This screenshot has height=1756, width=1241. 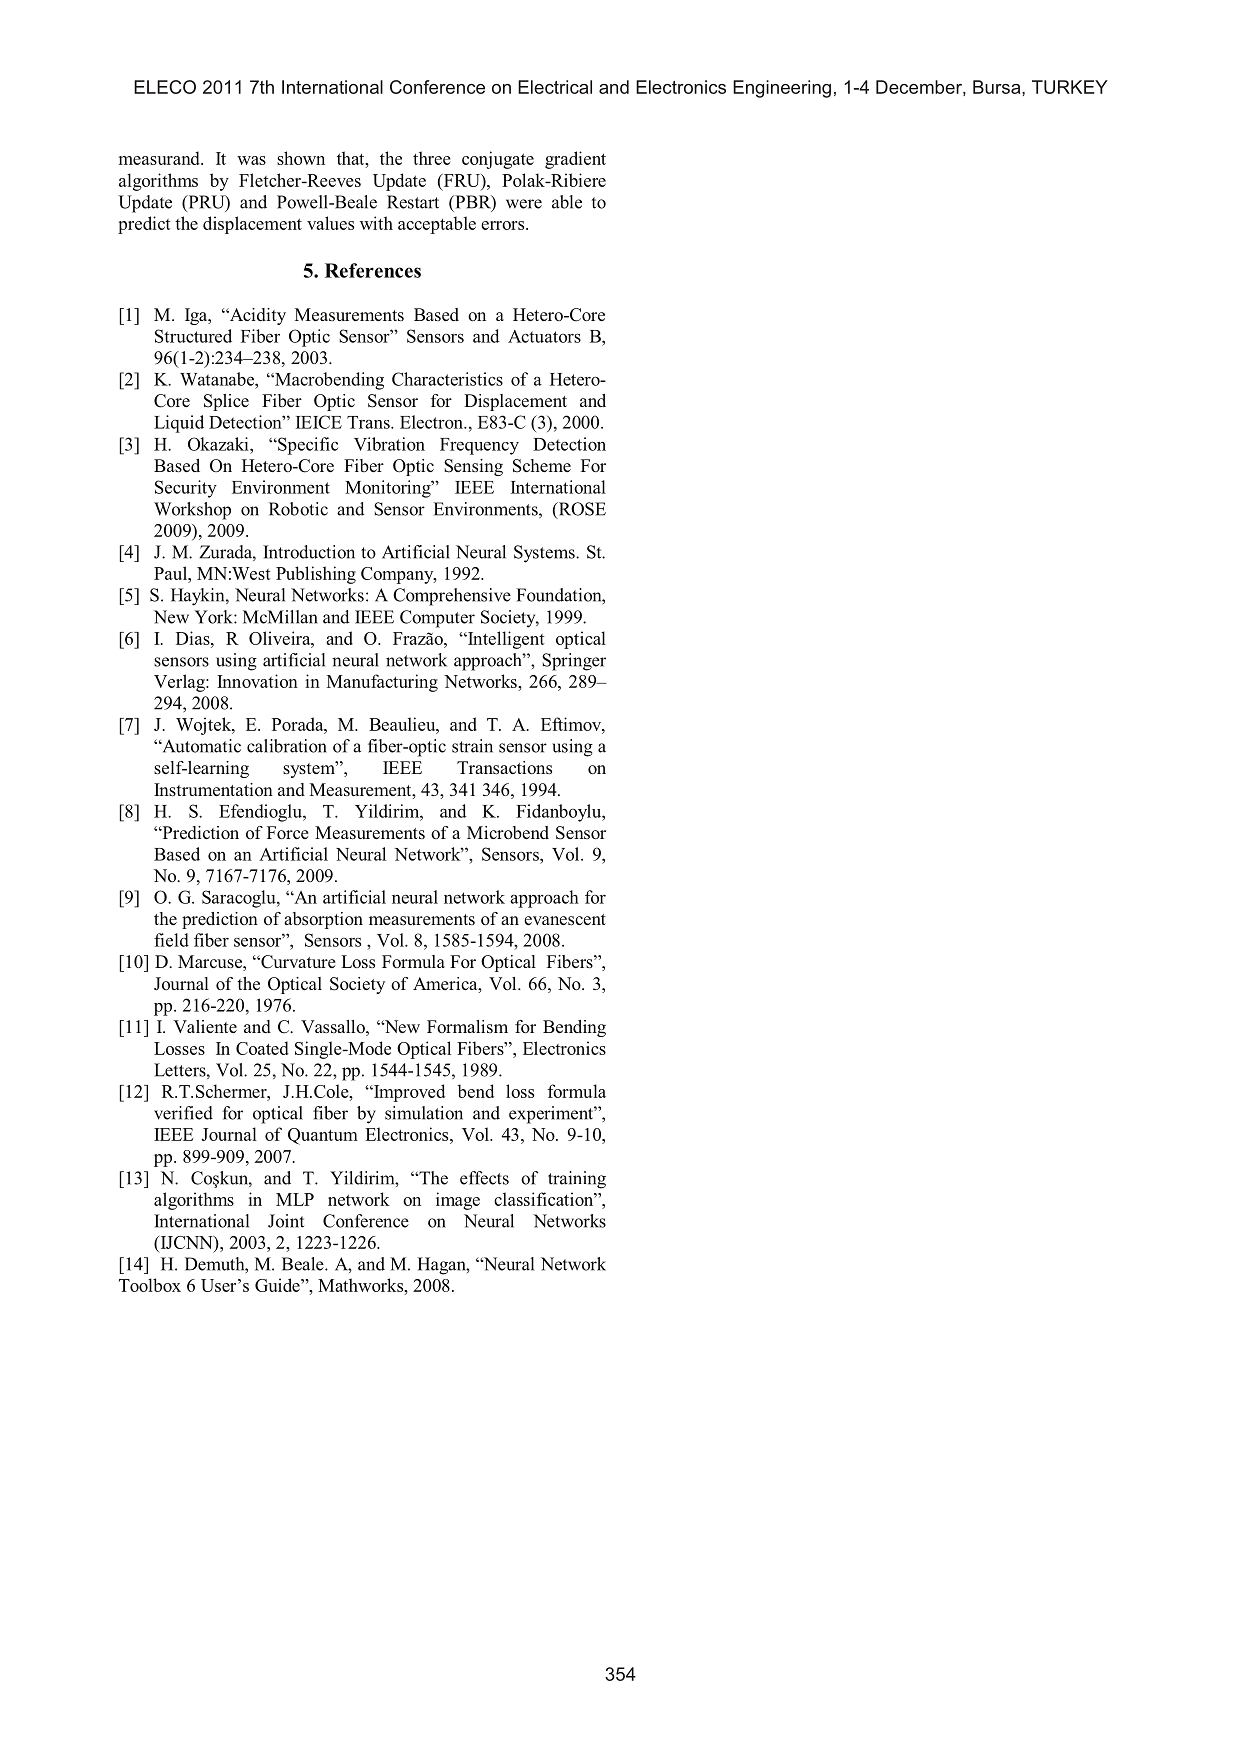 What do you see at coordinates (577, 1180) in the screenshot?
I see `training` at bounding box center [577, 1180].
